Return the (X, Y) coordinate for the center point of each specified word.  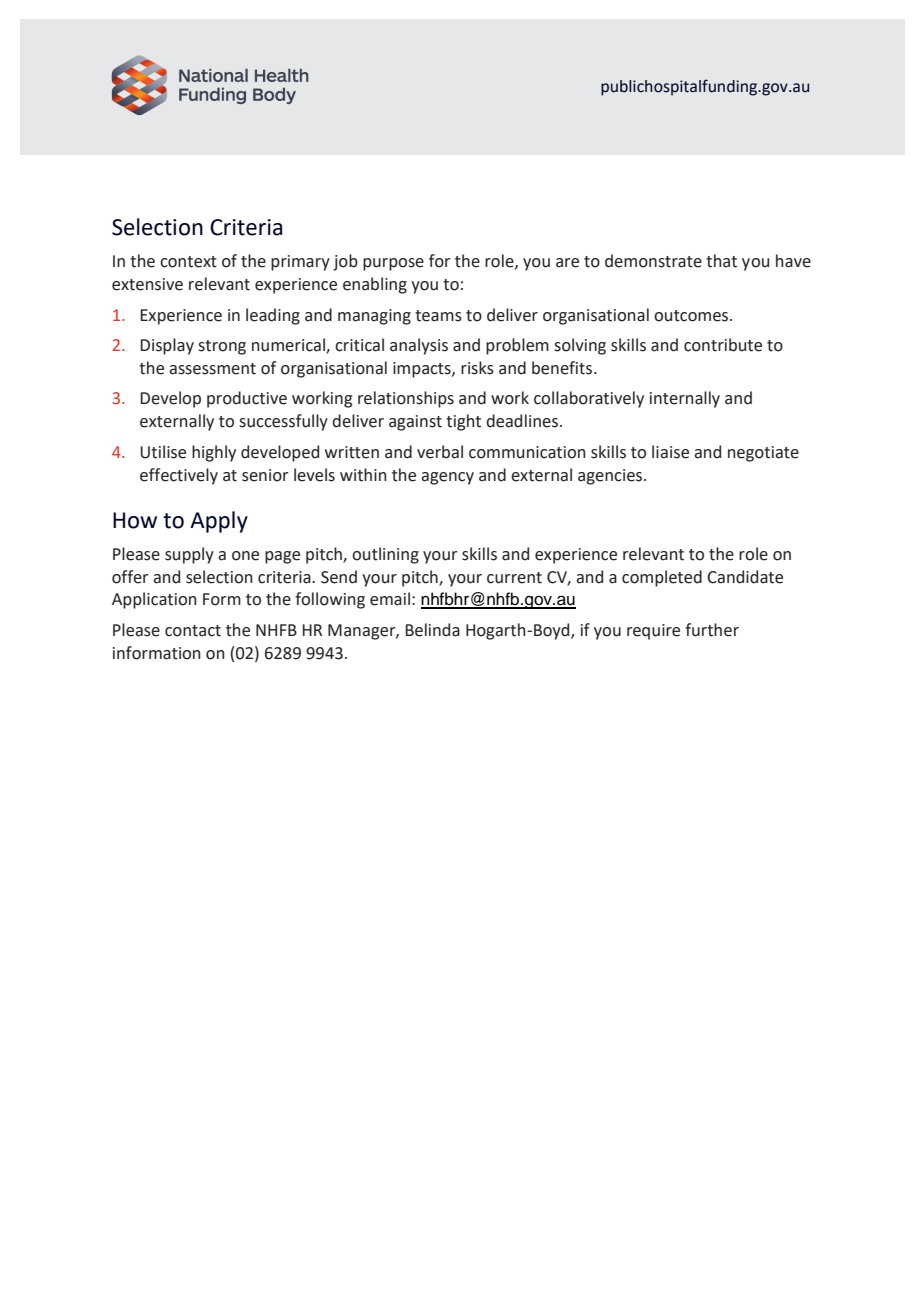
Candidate (745, 577)
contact (193, 631)
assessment (212, 369)
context (188, 262)
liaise (670, 452)
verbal (440, 452)
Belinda (432, 630)
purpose (393, 264)
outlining (385, 555)
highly (214, 453)
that (721, 261)
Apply (219, 522)
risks (477, 368)
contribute (723, 345)
